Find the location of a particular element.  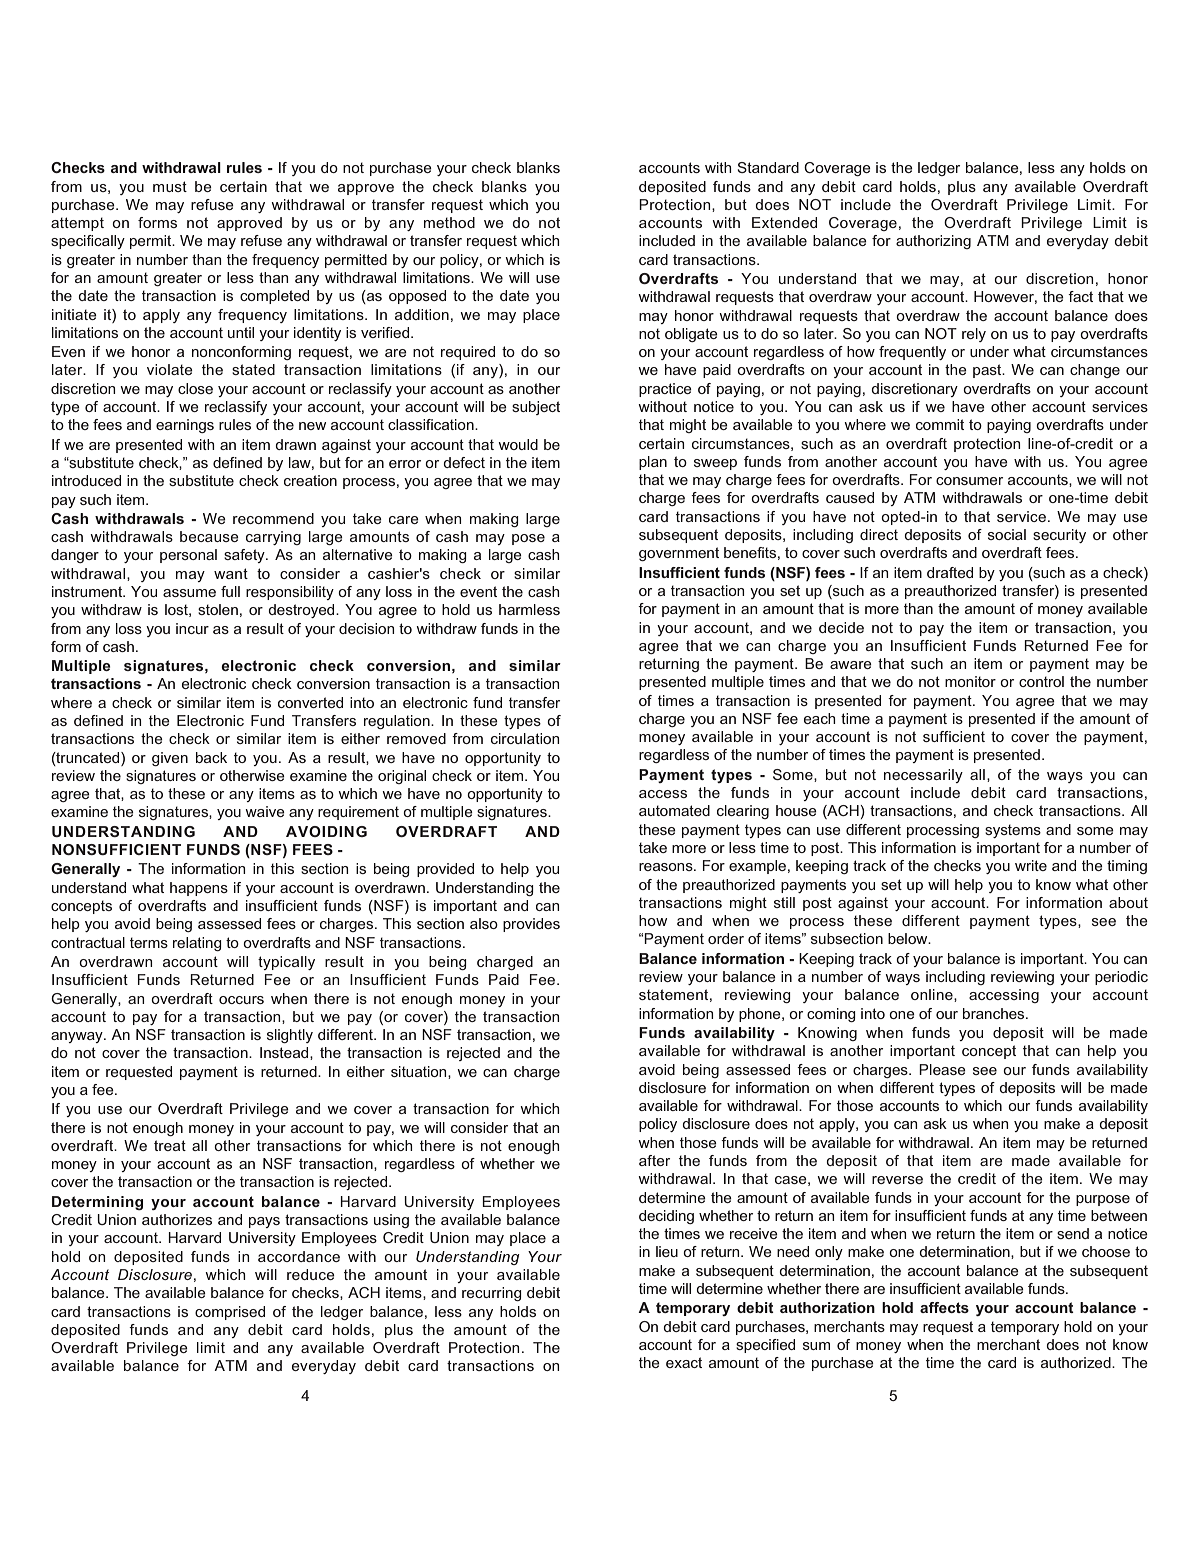

exact is located at coordinates (684, 1362).
